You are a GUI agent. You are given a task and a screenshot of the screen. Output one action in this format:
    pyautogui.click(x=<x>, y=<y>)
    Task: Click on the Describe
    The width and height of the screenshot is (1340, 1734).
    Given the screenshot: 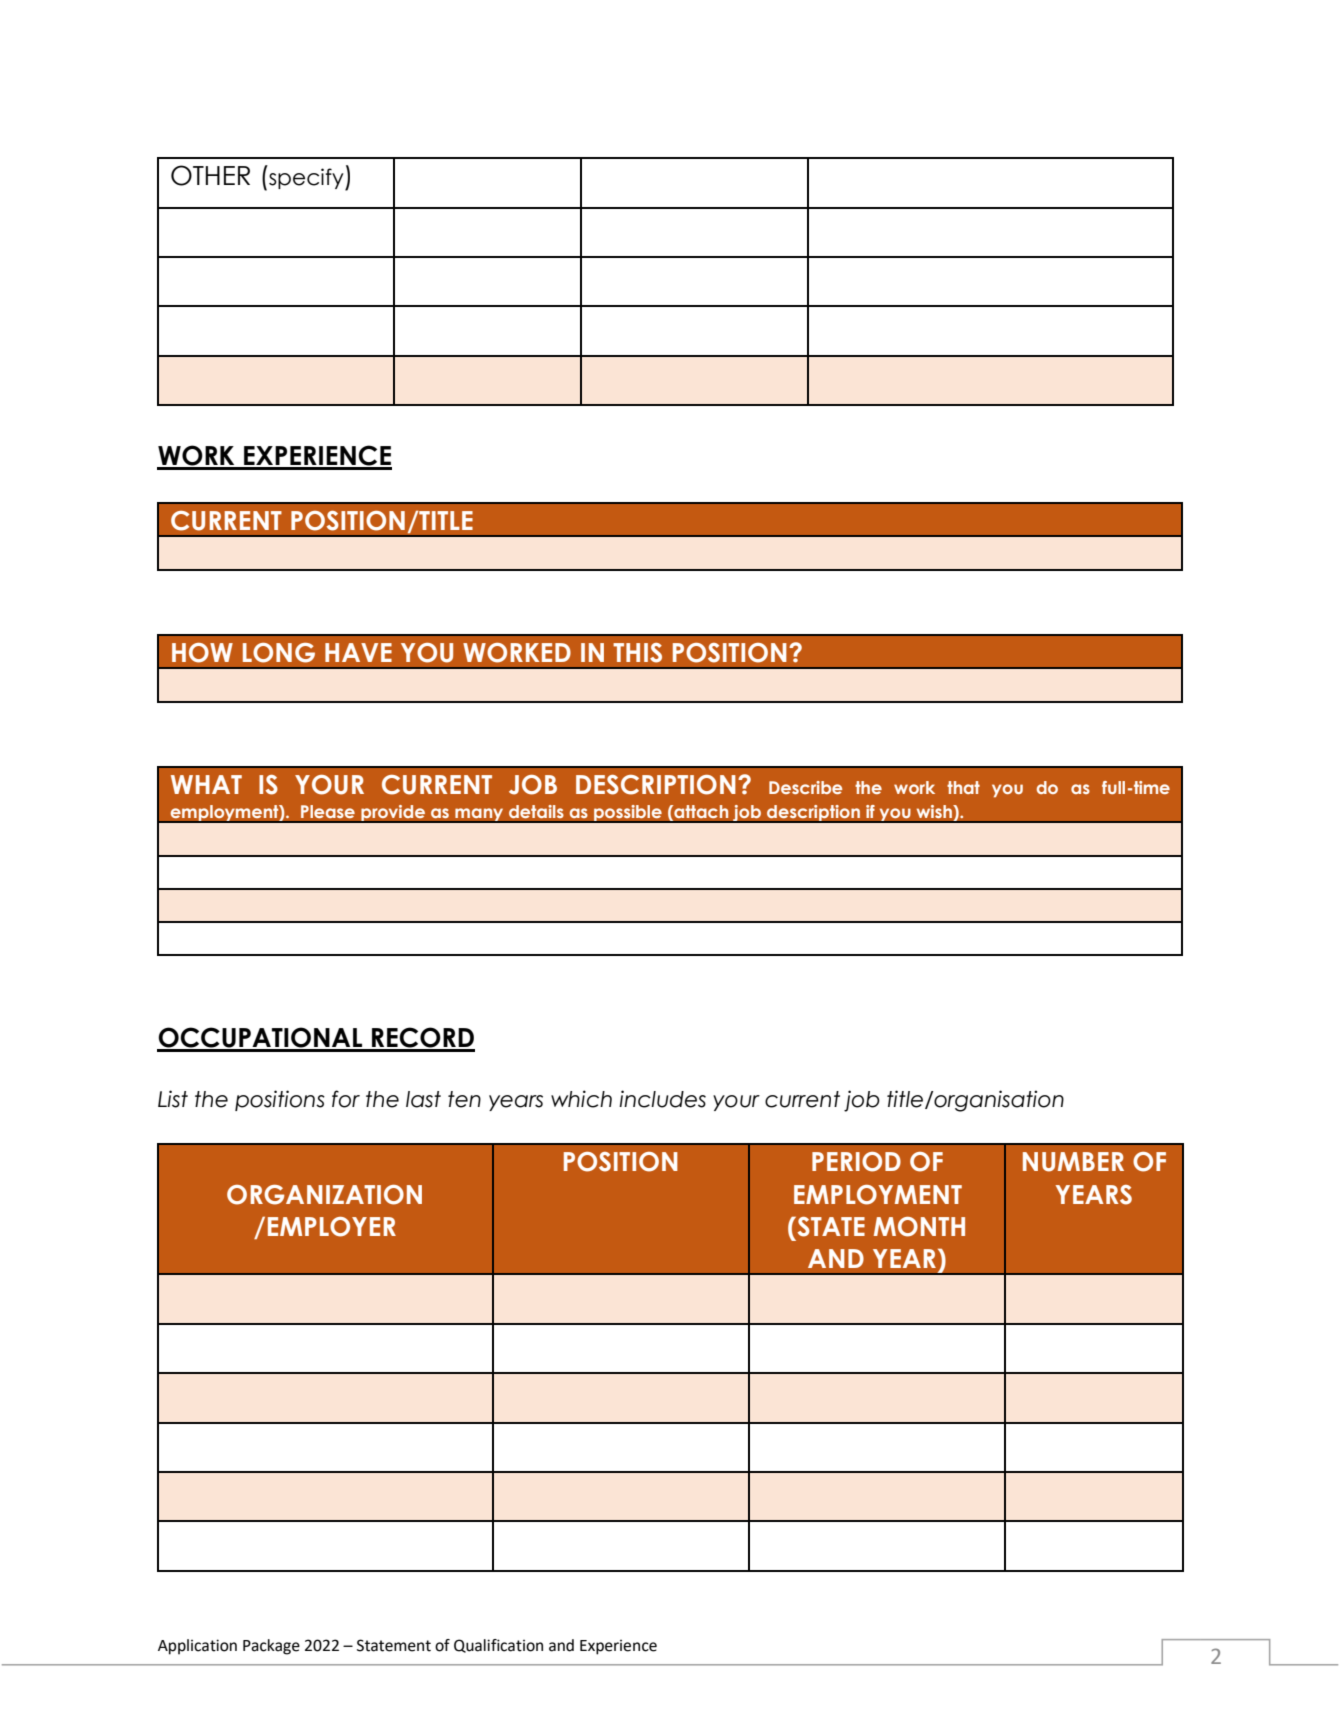 What is the action you would take?
    pyautogui.click(x=805, y=787)
